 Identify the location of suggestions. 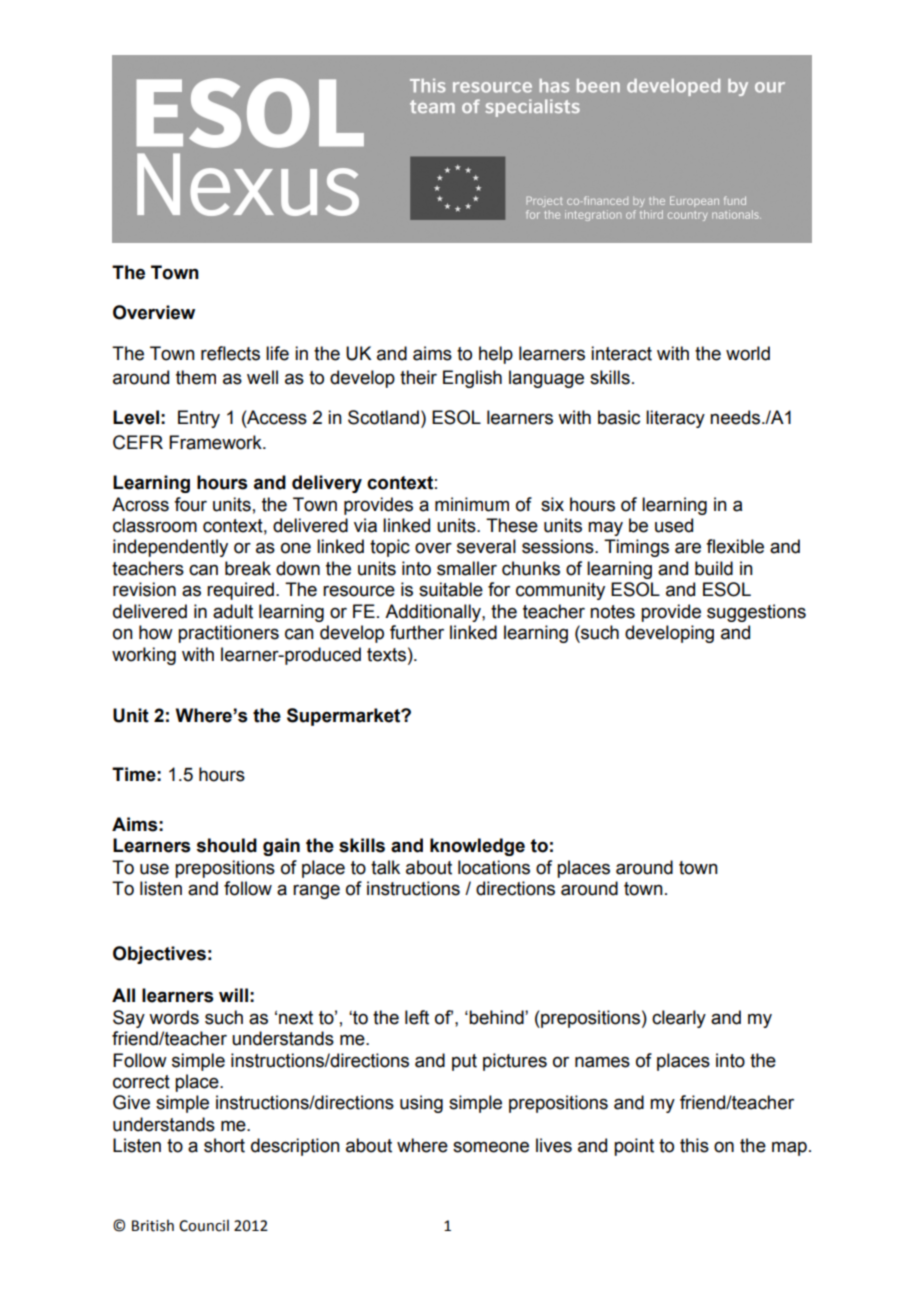
(756, 613).
